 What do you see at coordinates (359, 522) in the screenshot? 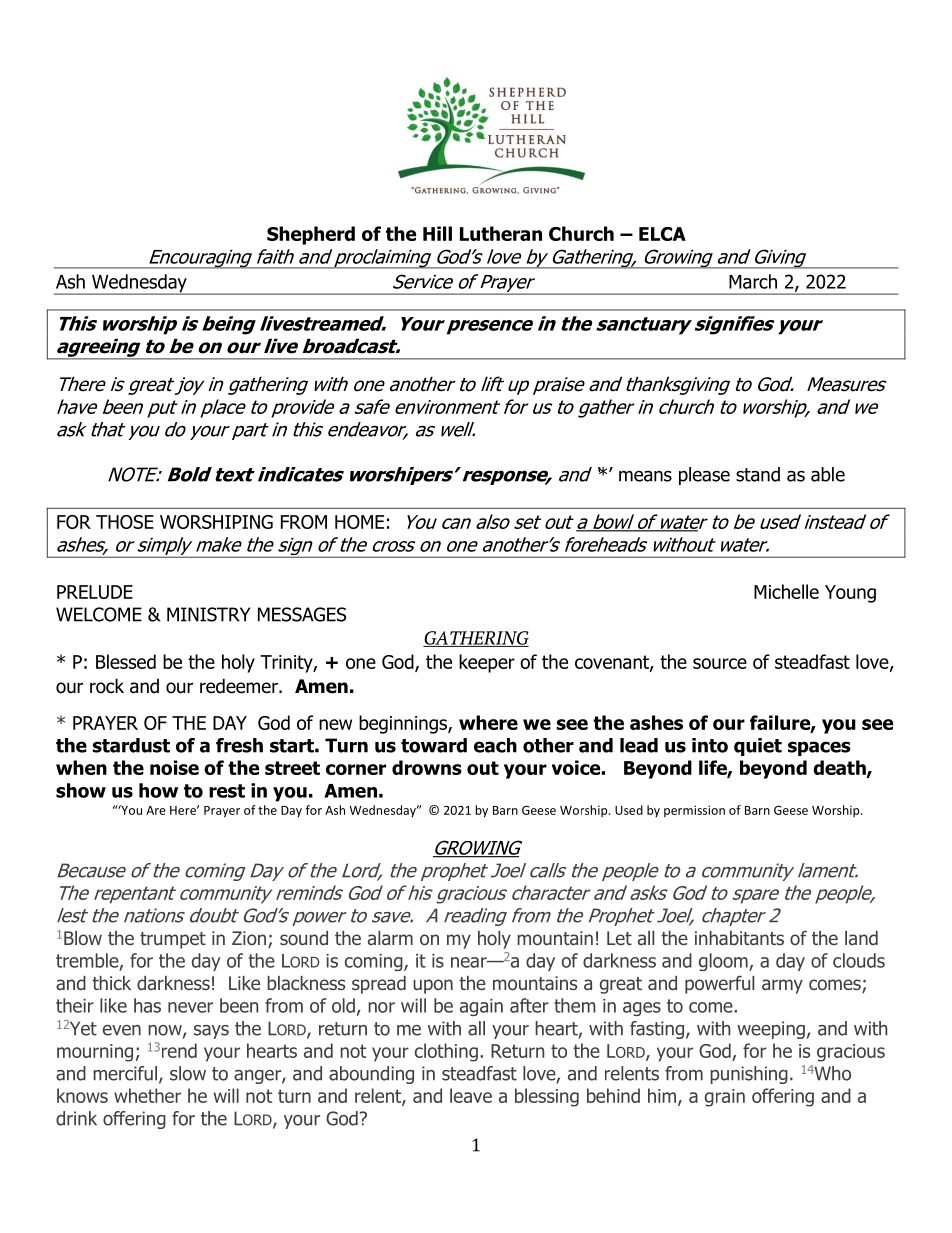
I see `HOME` at bounding box center [359, 522].
